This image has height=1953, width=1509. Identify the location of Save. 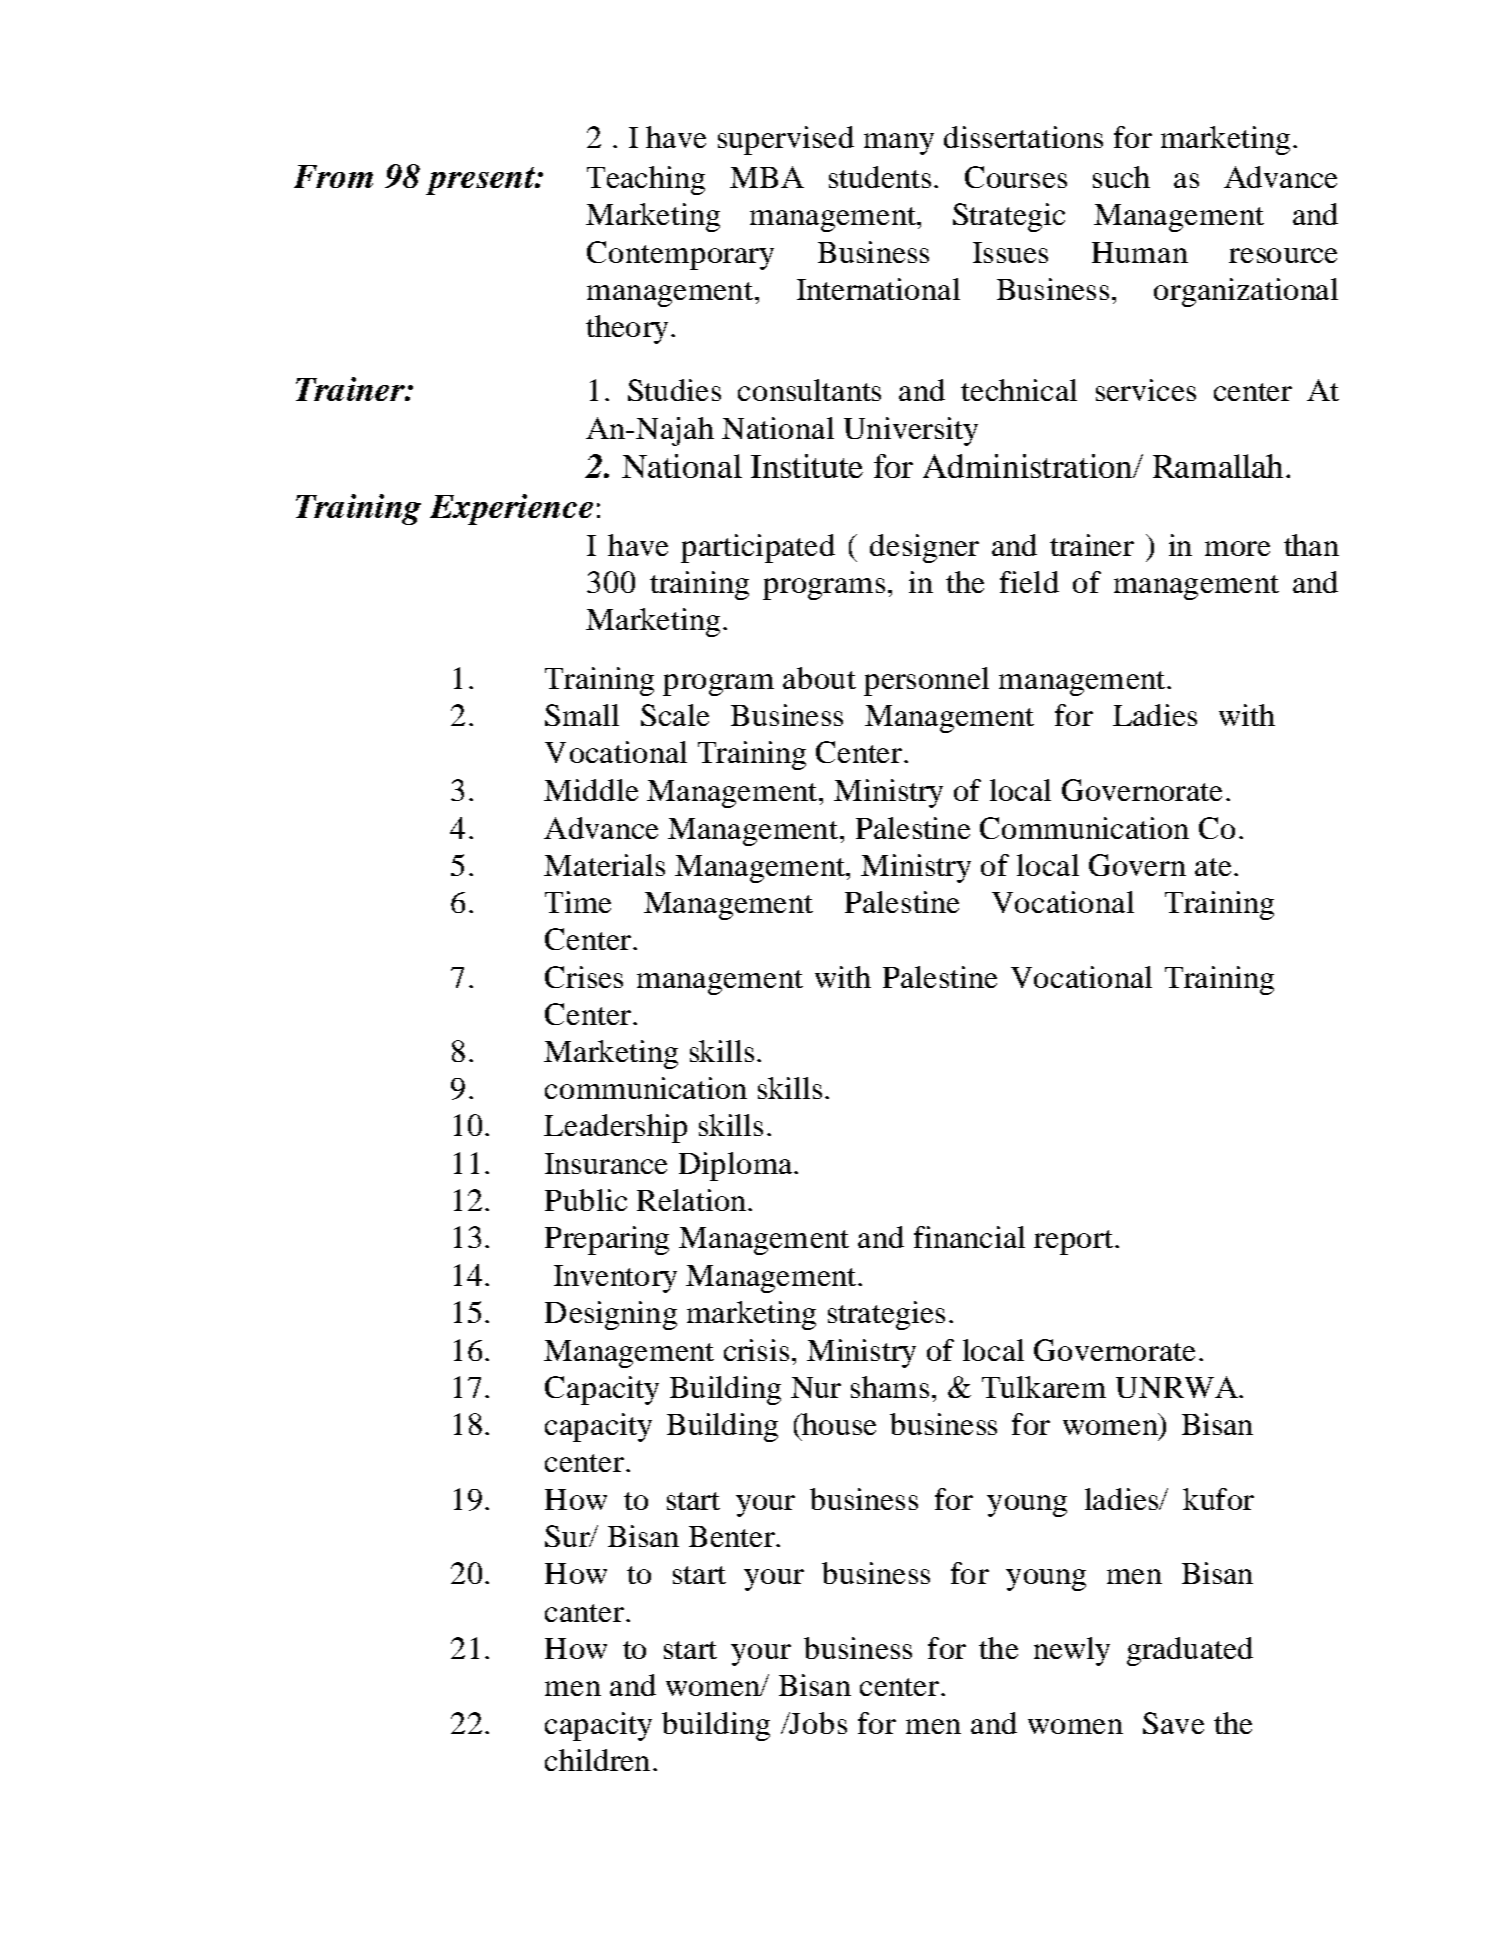
(1173, 1723).
